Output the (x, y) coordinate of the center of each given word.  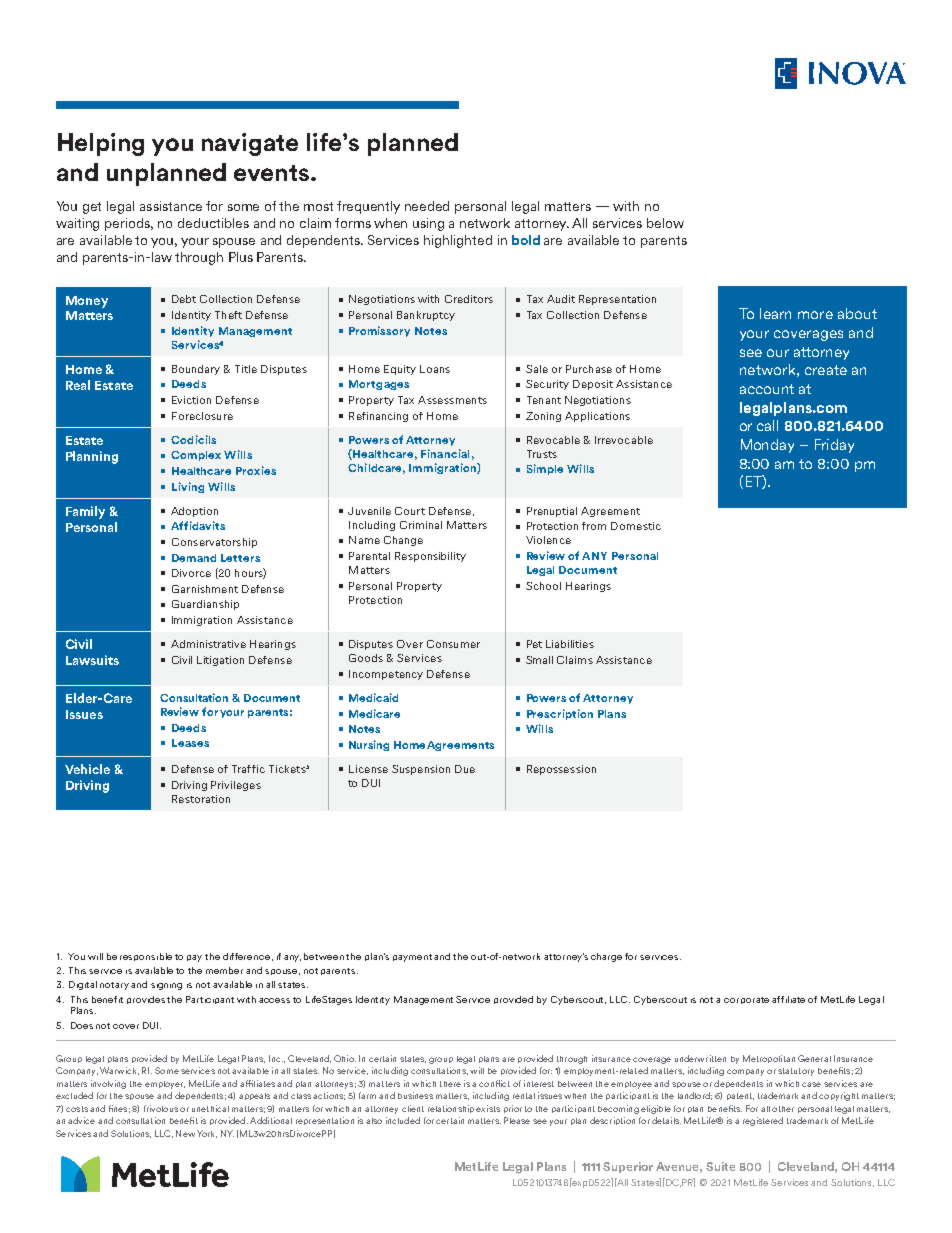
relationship (451, 1109)
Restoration (201, 799)
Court (410, 511)
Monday (767, 446)
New (185, 1133)
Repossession (561, 770)
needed (427, 206)
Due (465, 769)
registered (763, 1121)
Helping (101, 144)
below (665, 223)
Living (188, 487)
